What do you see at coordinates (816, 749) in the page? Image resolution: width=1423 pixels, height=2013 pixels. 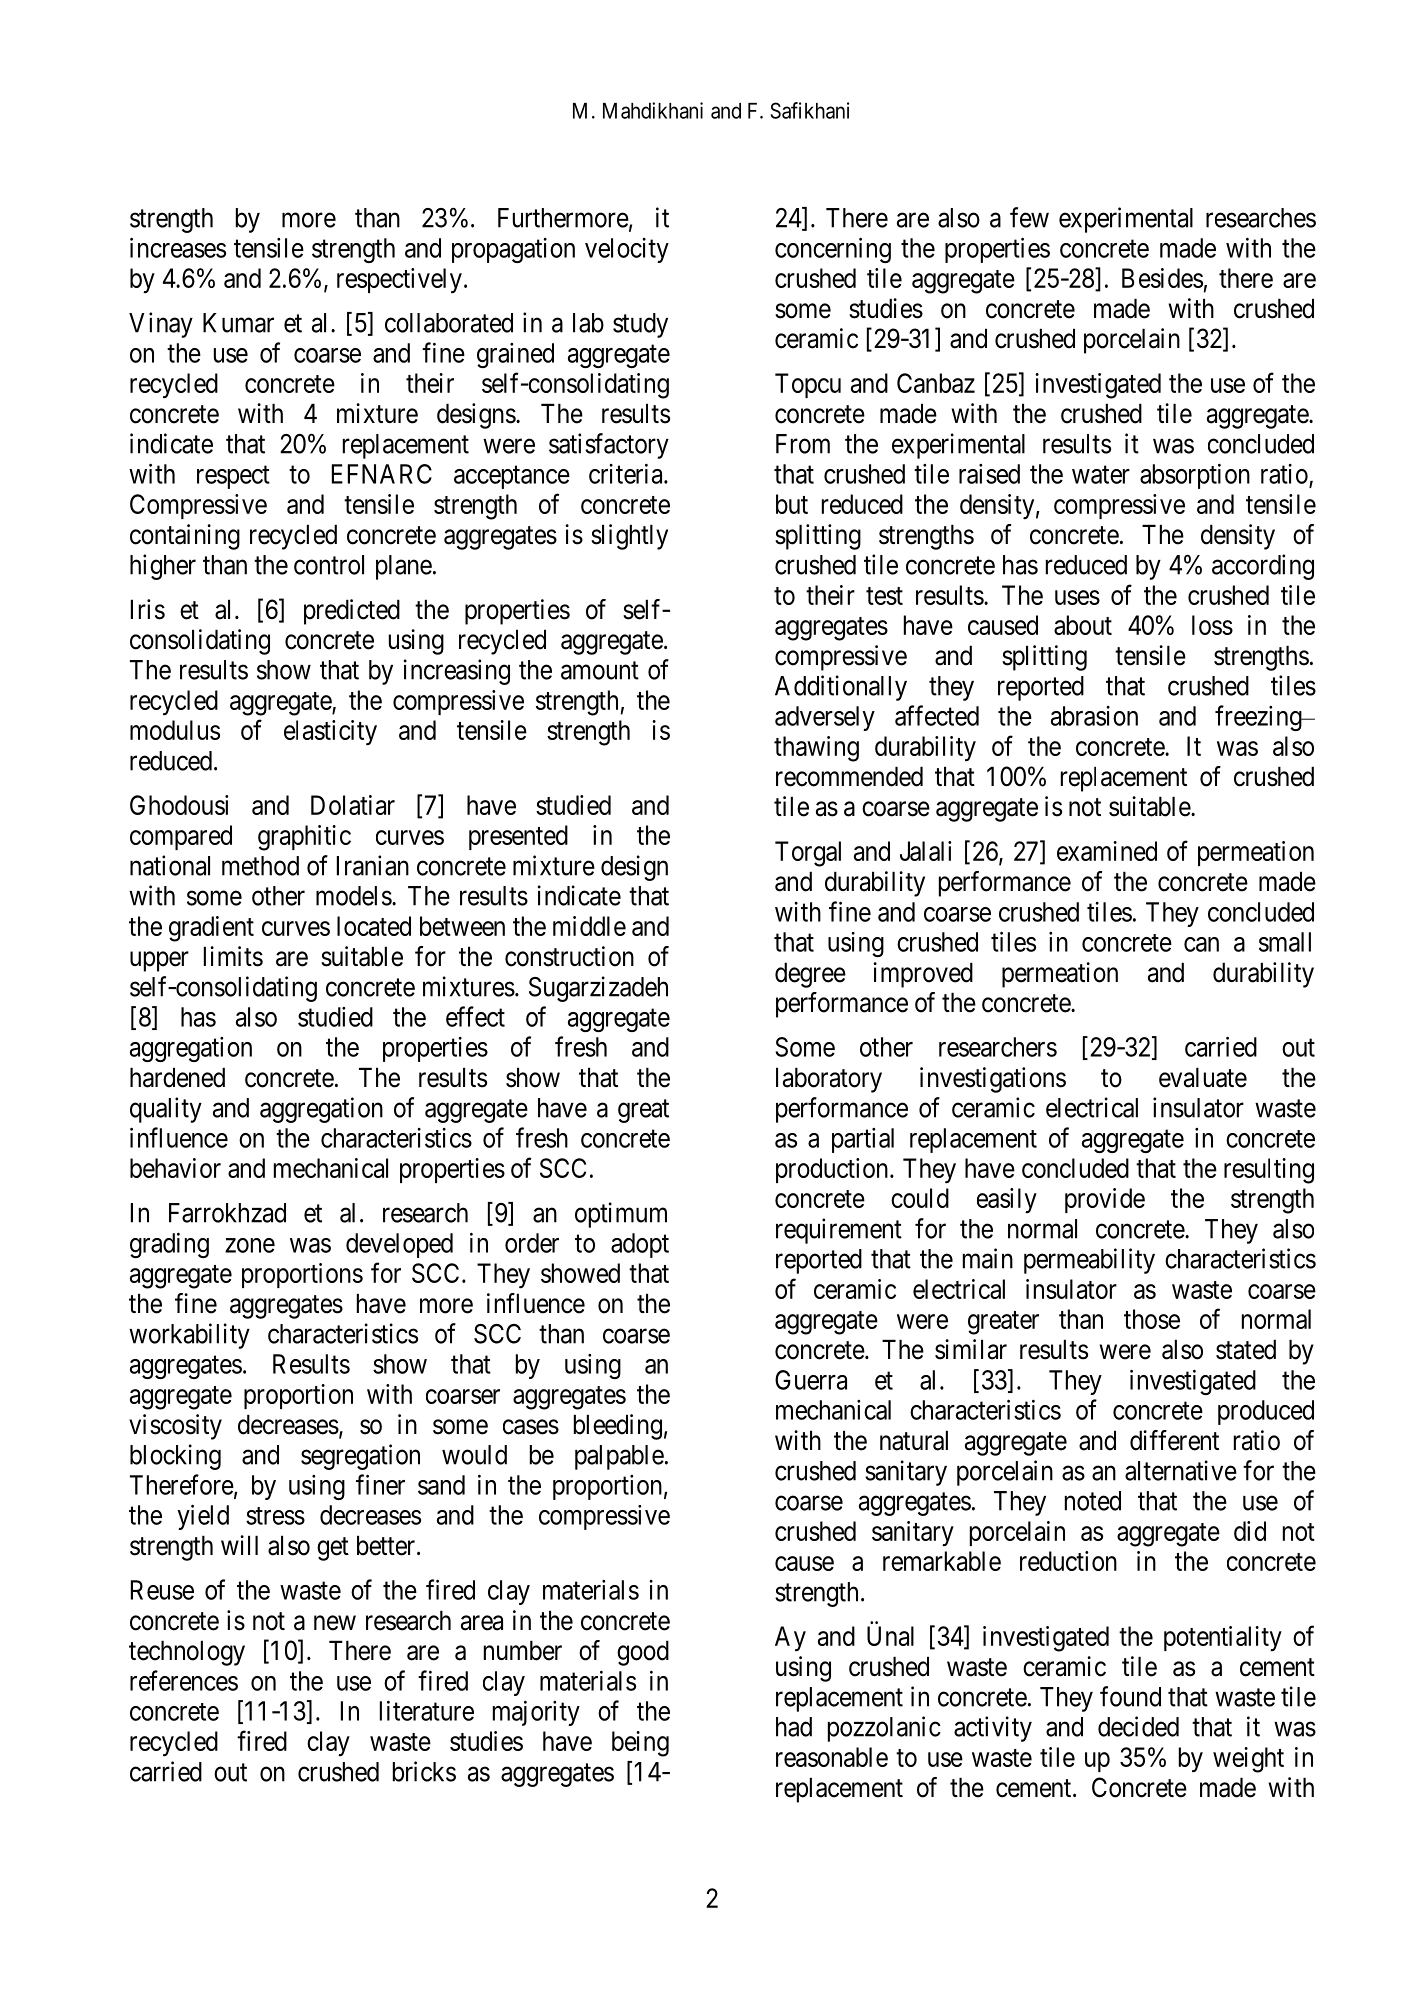 I see `thawing` at bounding box center [816, 749].
